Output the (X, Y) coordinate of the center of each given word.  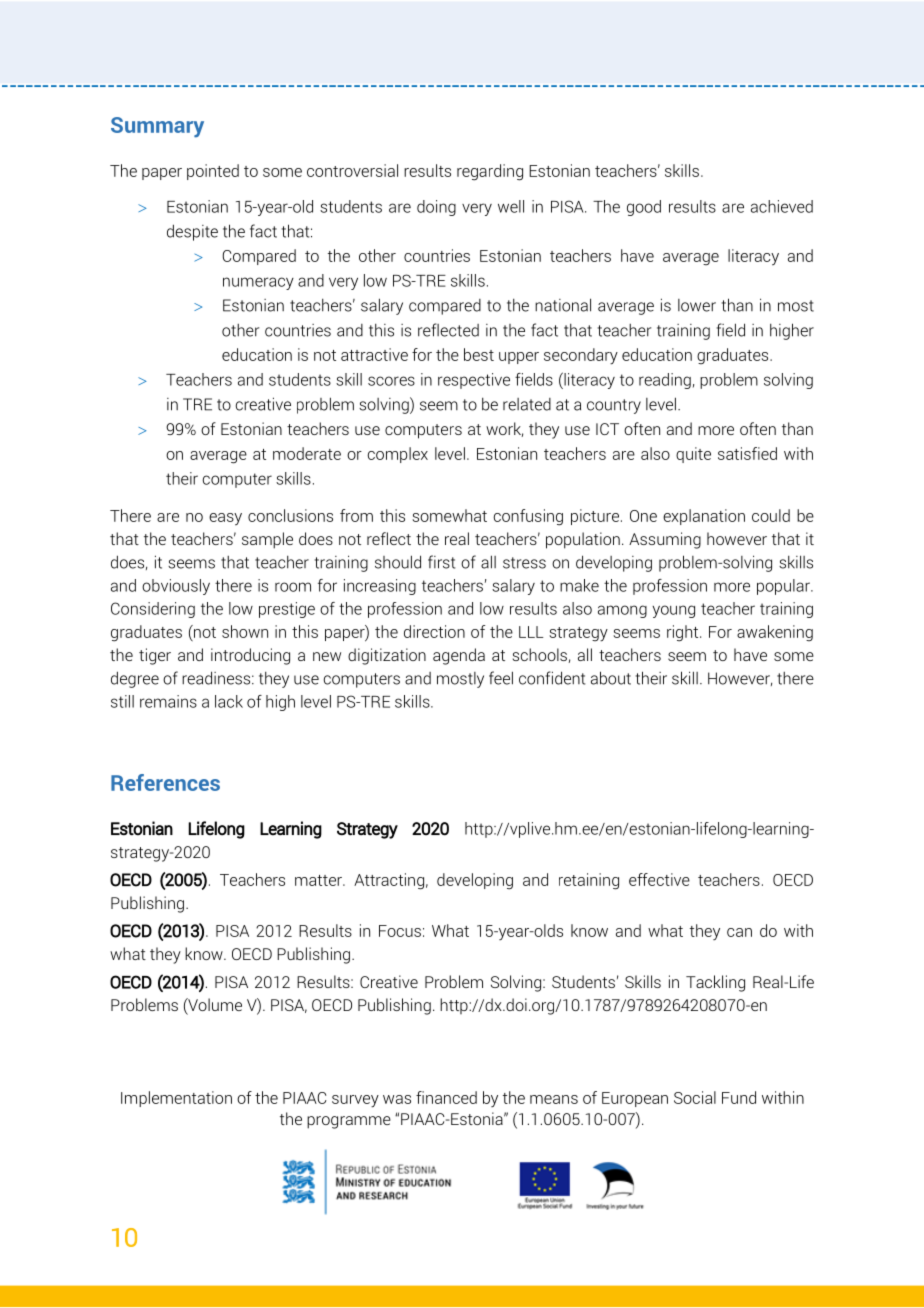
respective (474, 381)
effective (659, 879)
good (644, 208)
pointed (213, 172)
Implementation (176, 1099)
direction (434, 631)
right (684, 633)
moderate (307, 453)
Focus (400, 931)
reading (665, 381)
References (165, 782)
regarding (490, 172)
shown (245, 631)
